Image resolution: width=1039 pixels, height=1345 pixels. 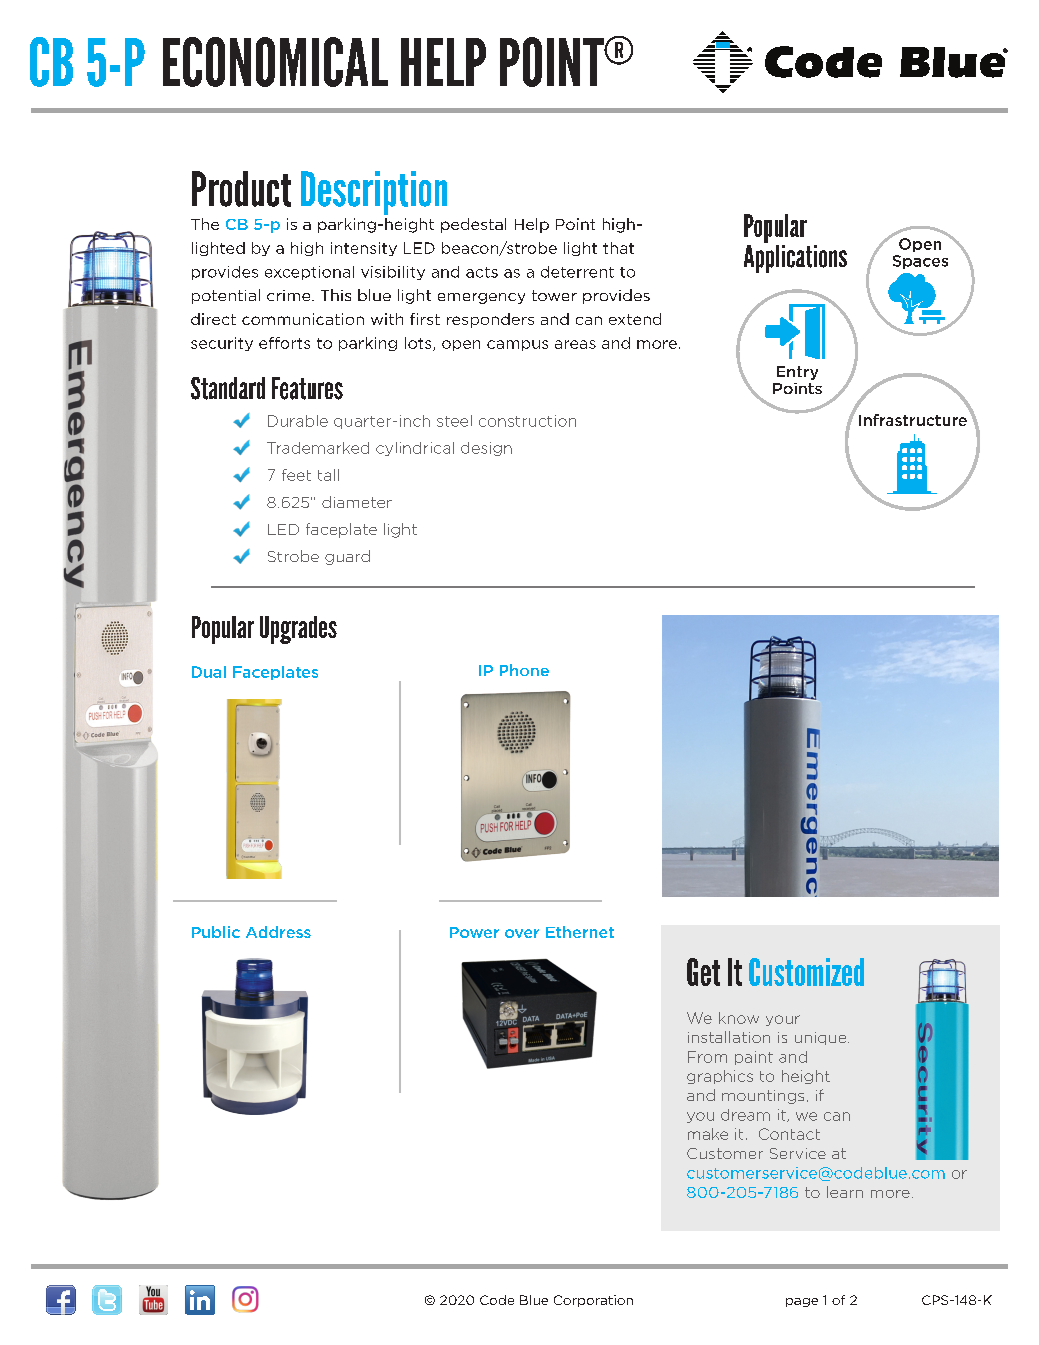 I want to click on ECONOMICAL, so click(x=275, y=62).
